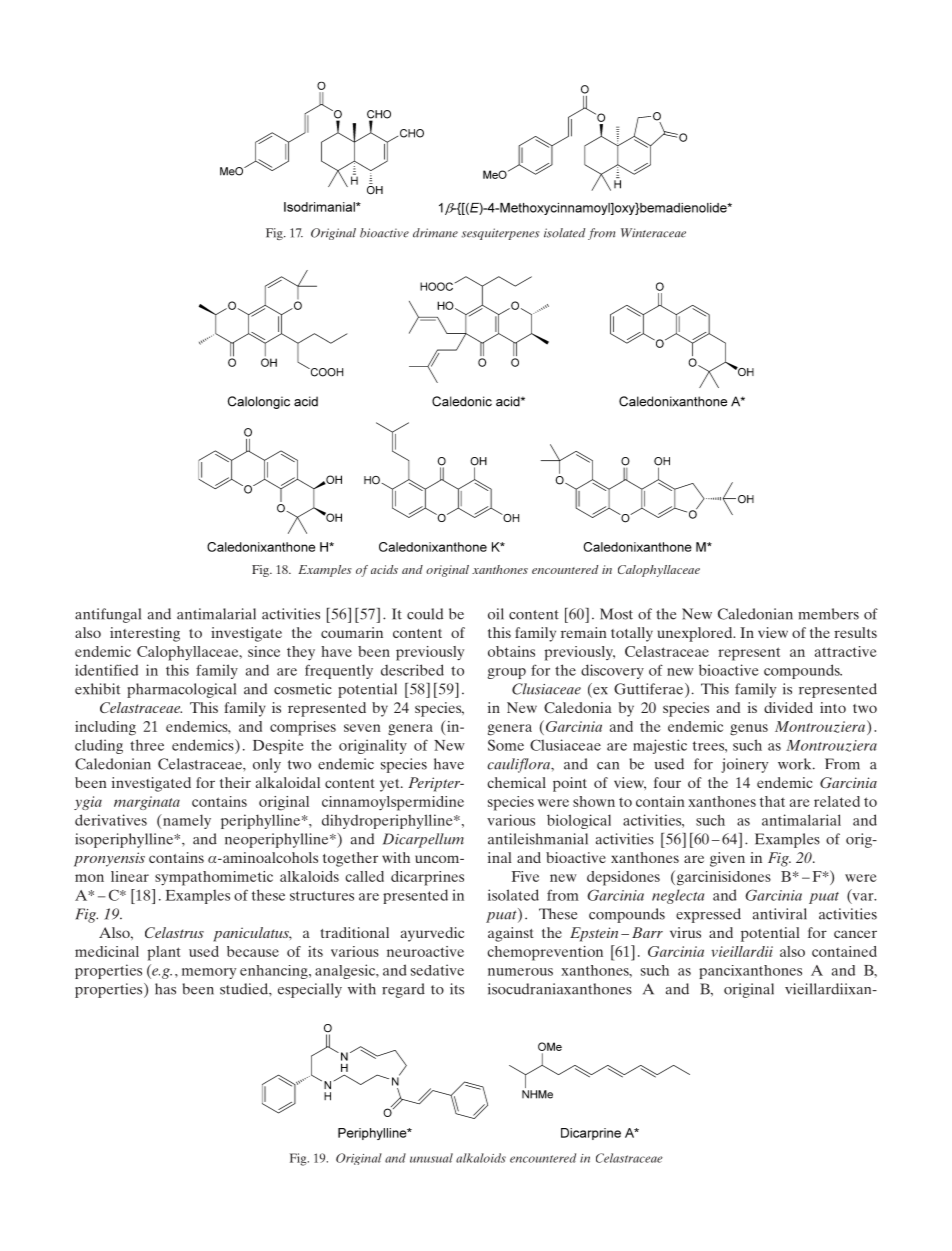  What do you see at coordinates (108, 615) in the document?
I see `antifungal` at bounding box center [108, 615].
